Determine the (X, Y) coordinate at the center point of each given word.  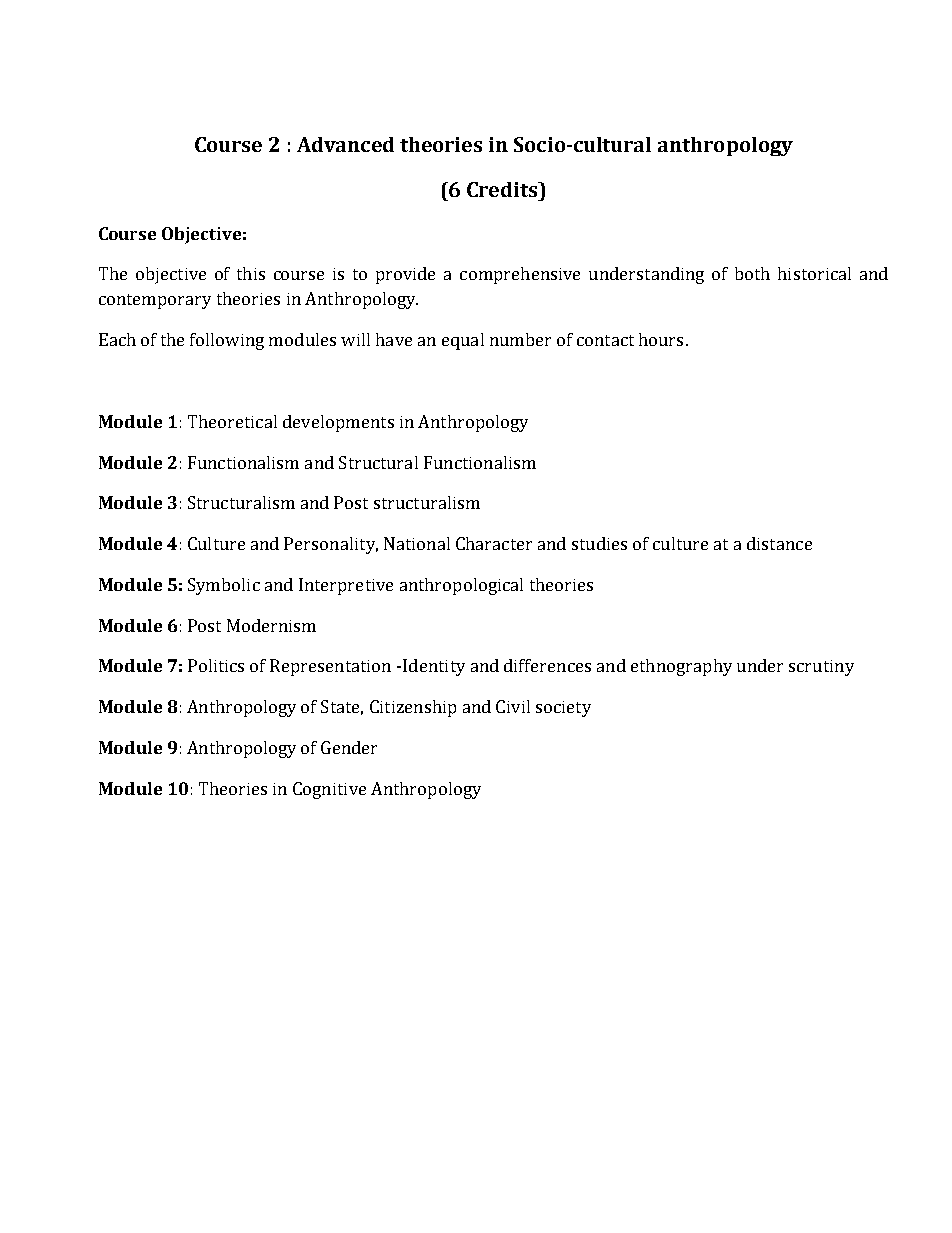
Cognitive (329, 790)
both (752, 273)
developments (338, 423)
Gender (349, 747)
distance (779, 543)
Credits (503, 189)
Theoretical (232, 421)
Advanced (345, 144)
